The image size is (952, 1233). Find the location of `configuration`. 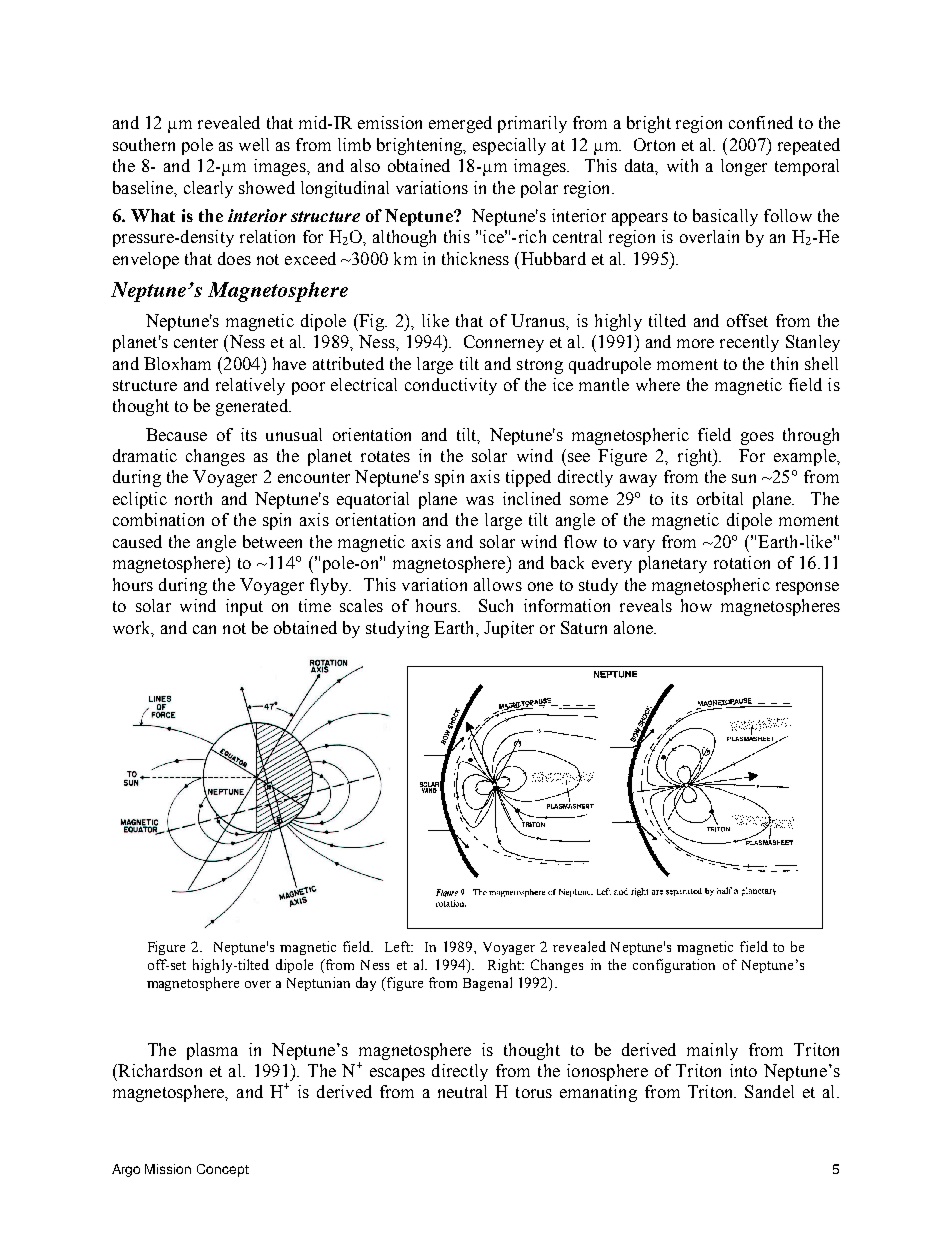

configuration is located at coordinates (674, 966).
